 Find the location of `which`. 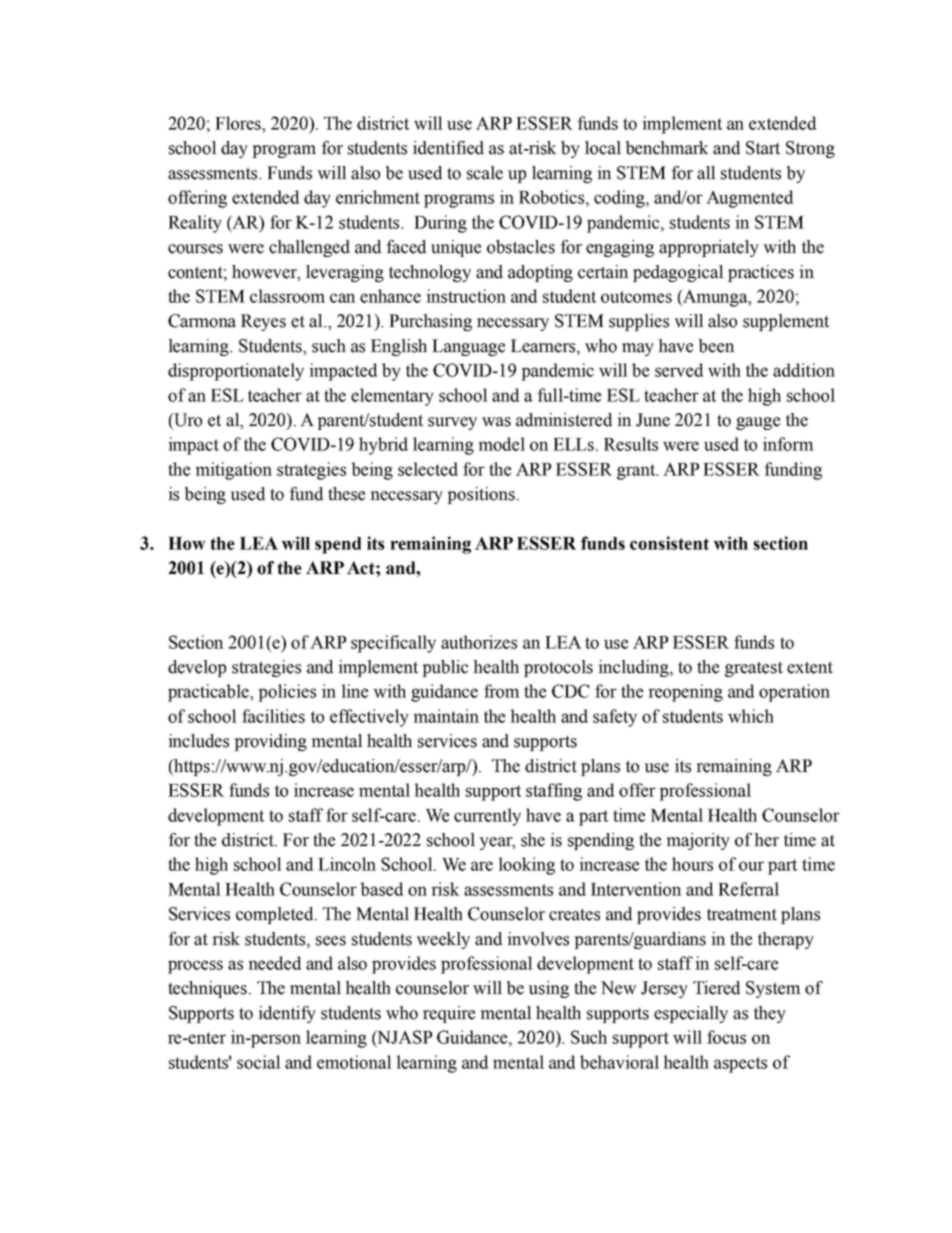

which is located at coordinates (751, 716).
